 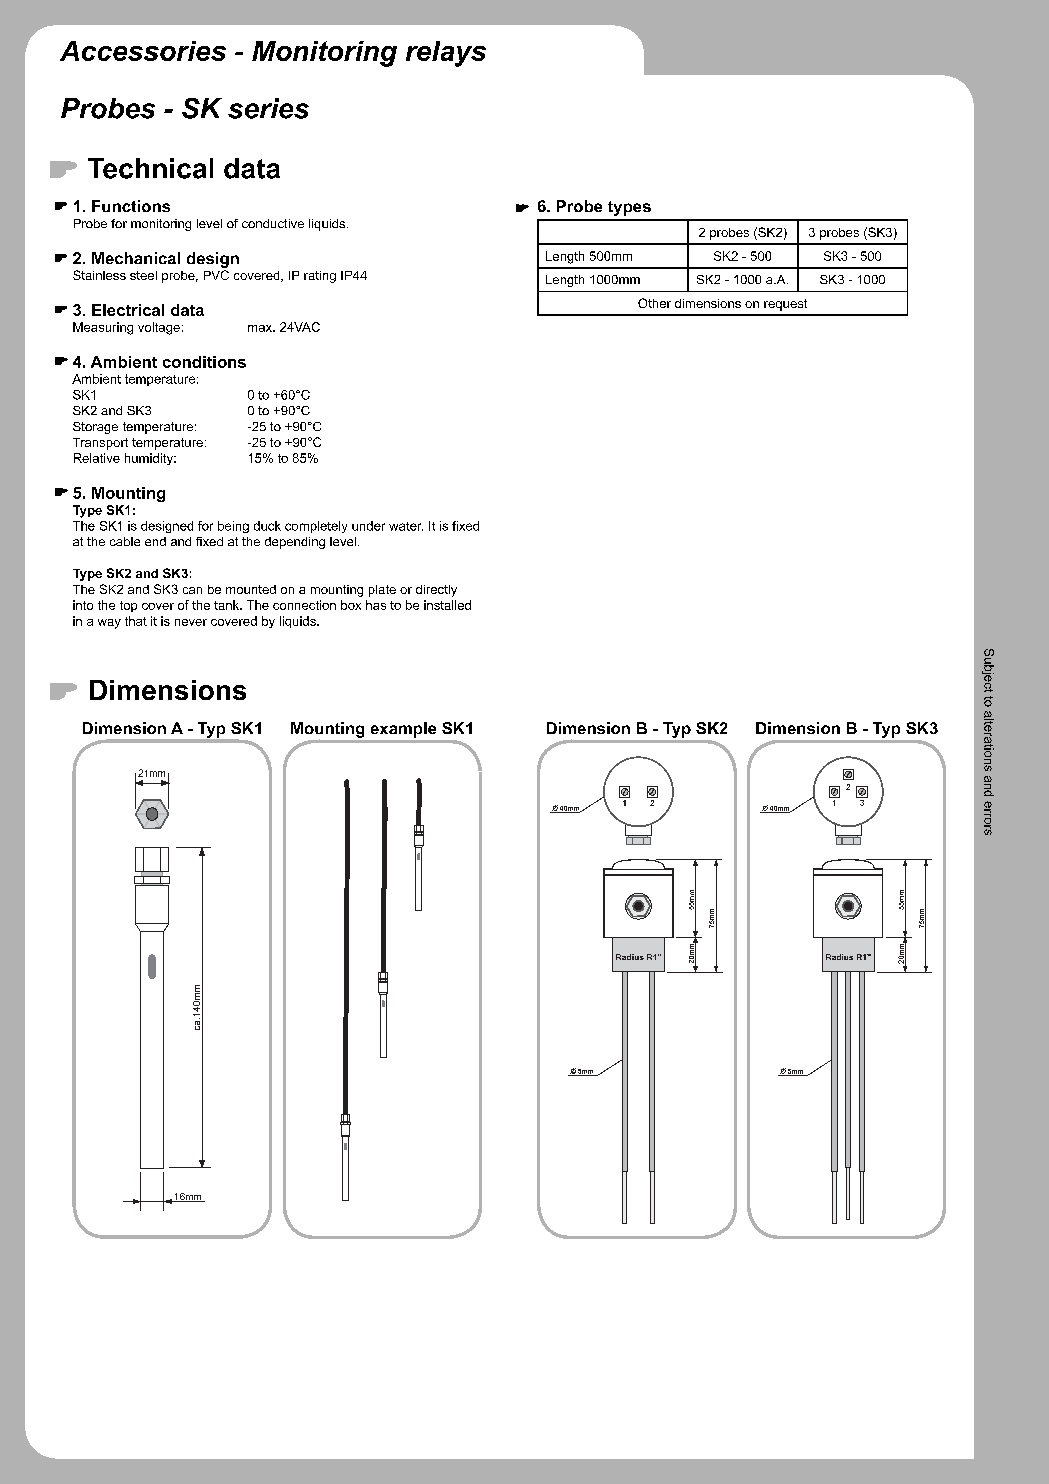 I want to click on Accessories, so click(x=143, y=51).
